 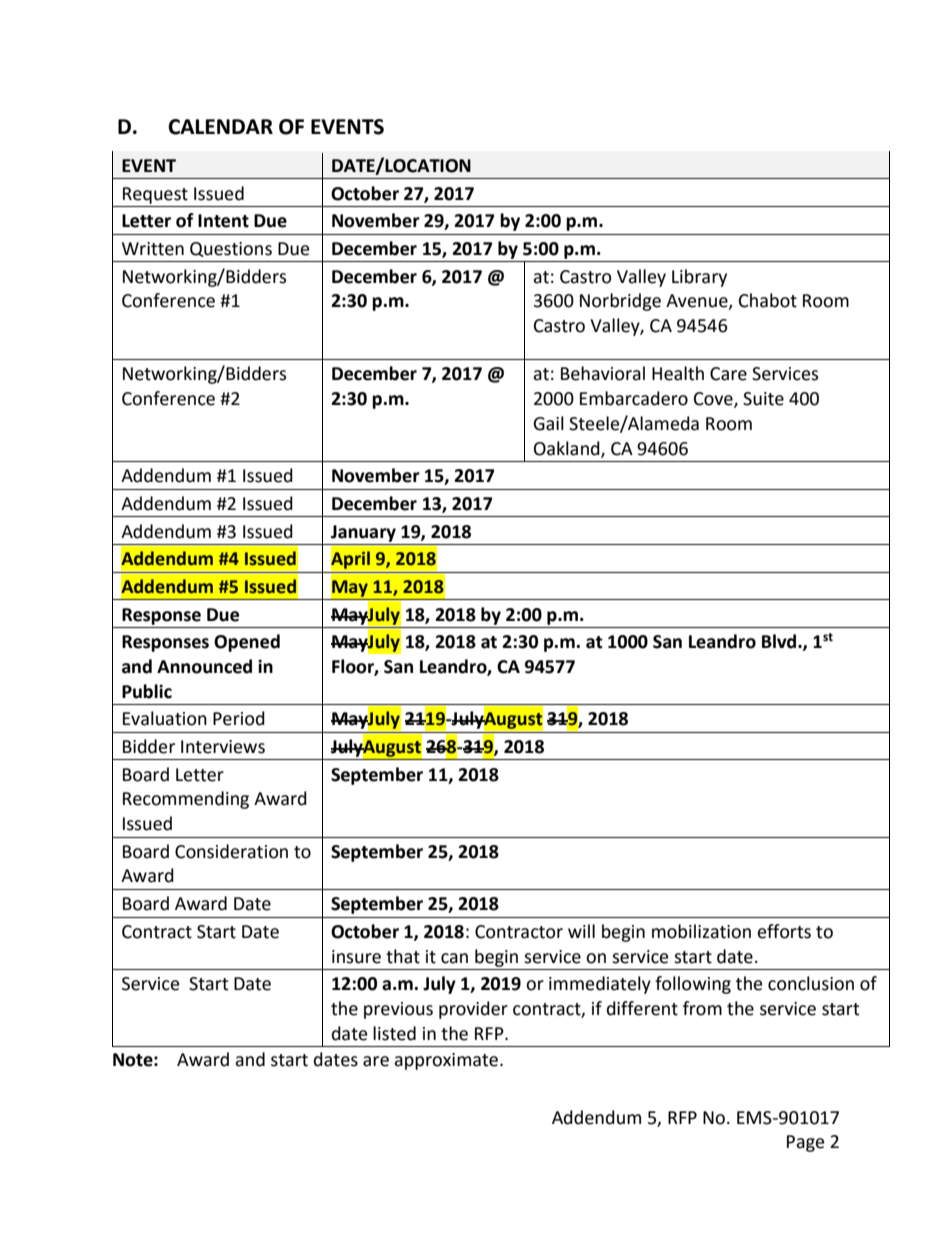 I want to click on listed, so click(x=394, y=1033).
